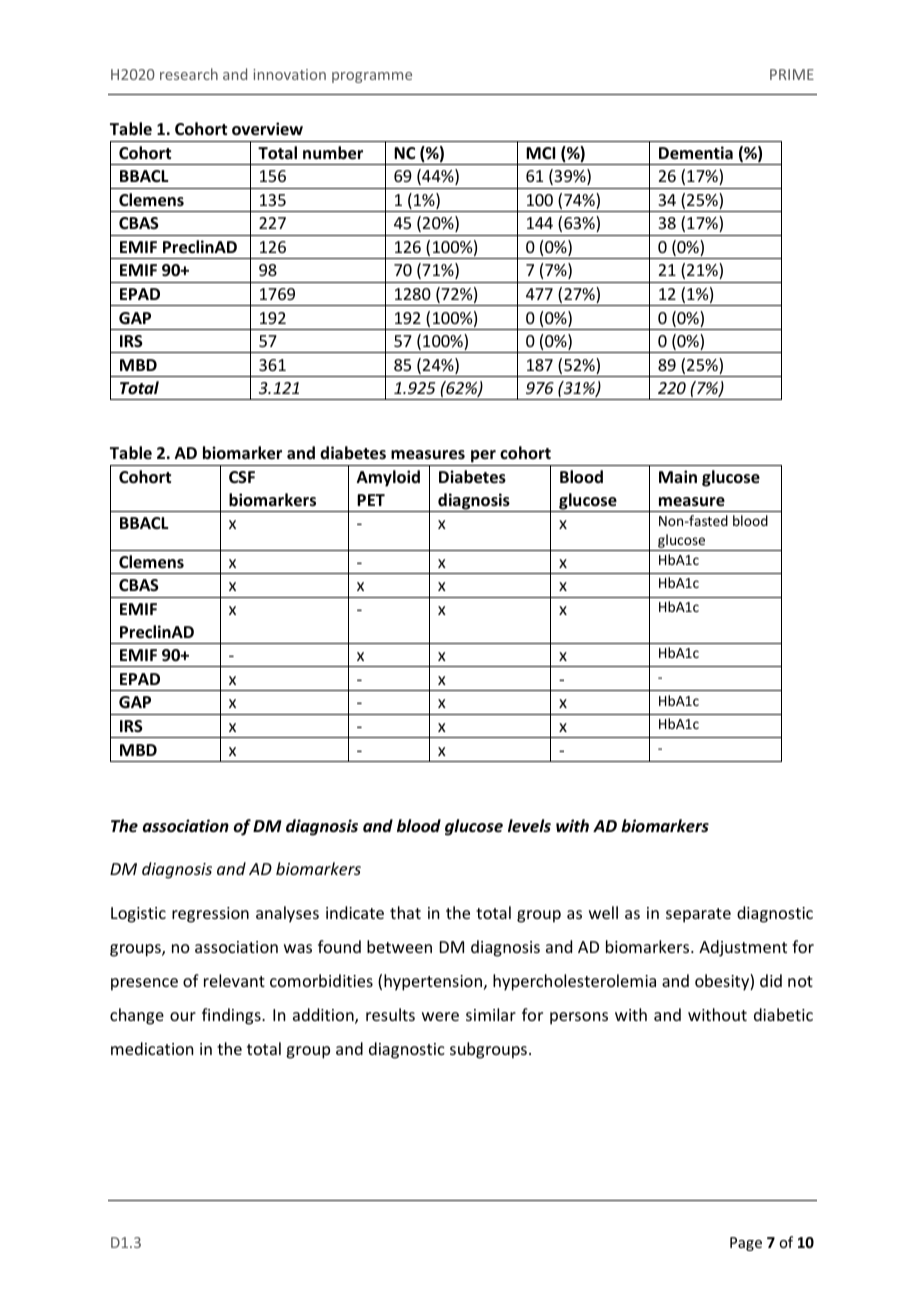 Image resolution: width=924 pixels, height=1308 pixels. Describe the element at coordinates (678, 476) in the image. I see `Main` at that location.
